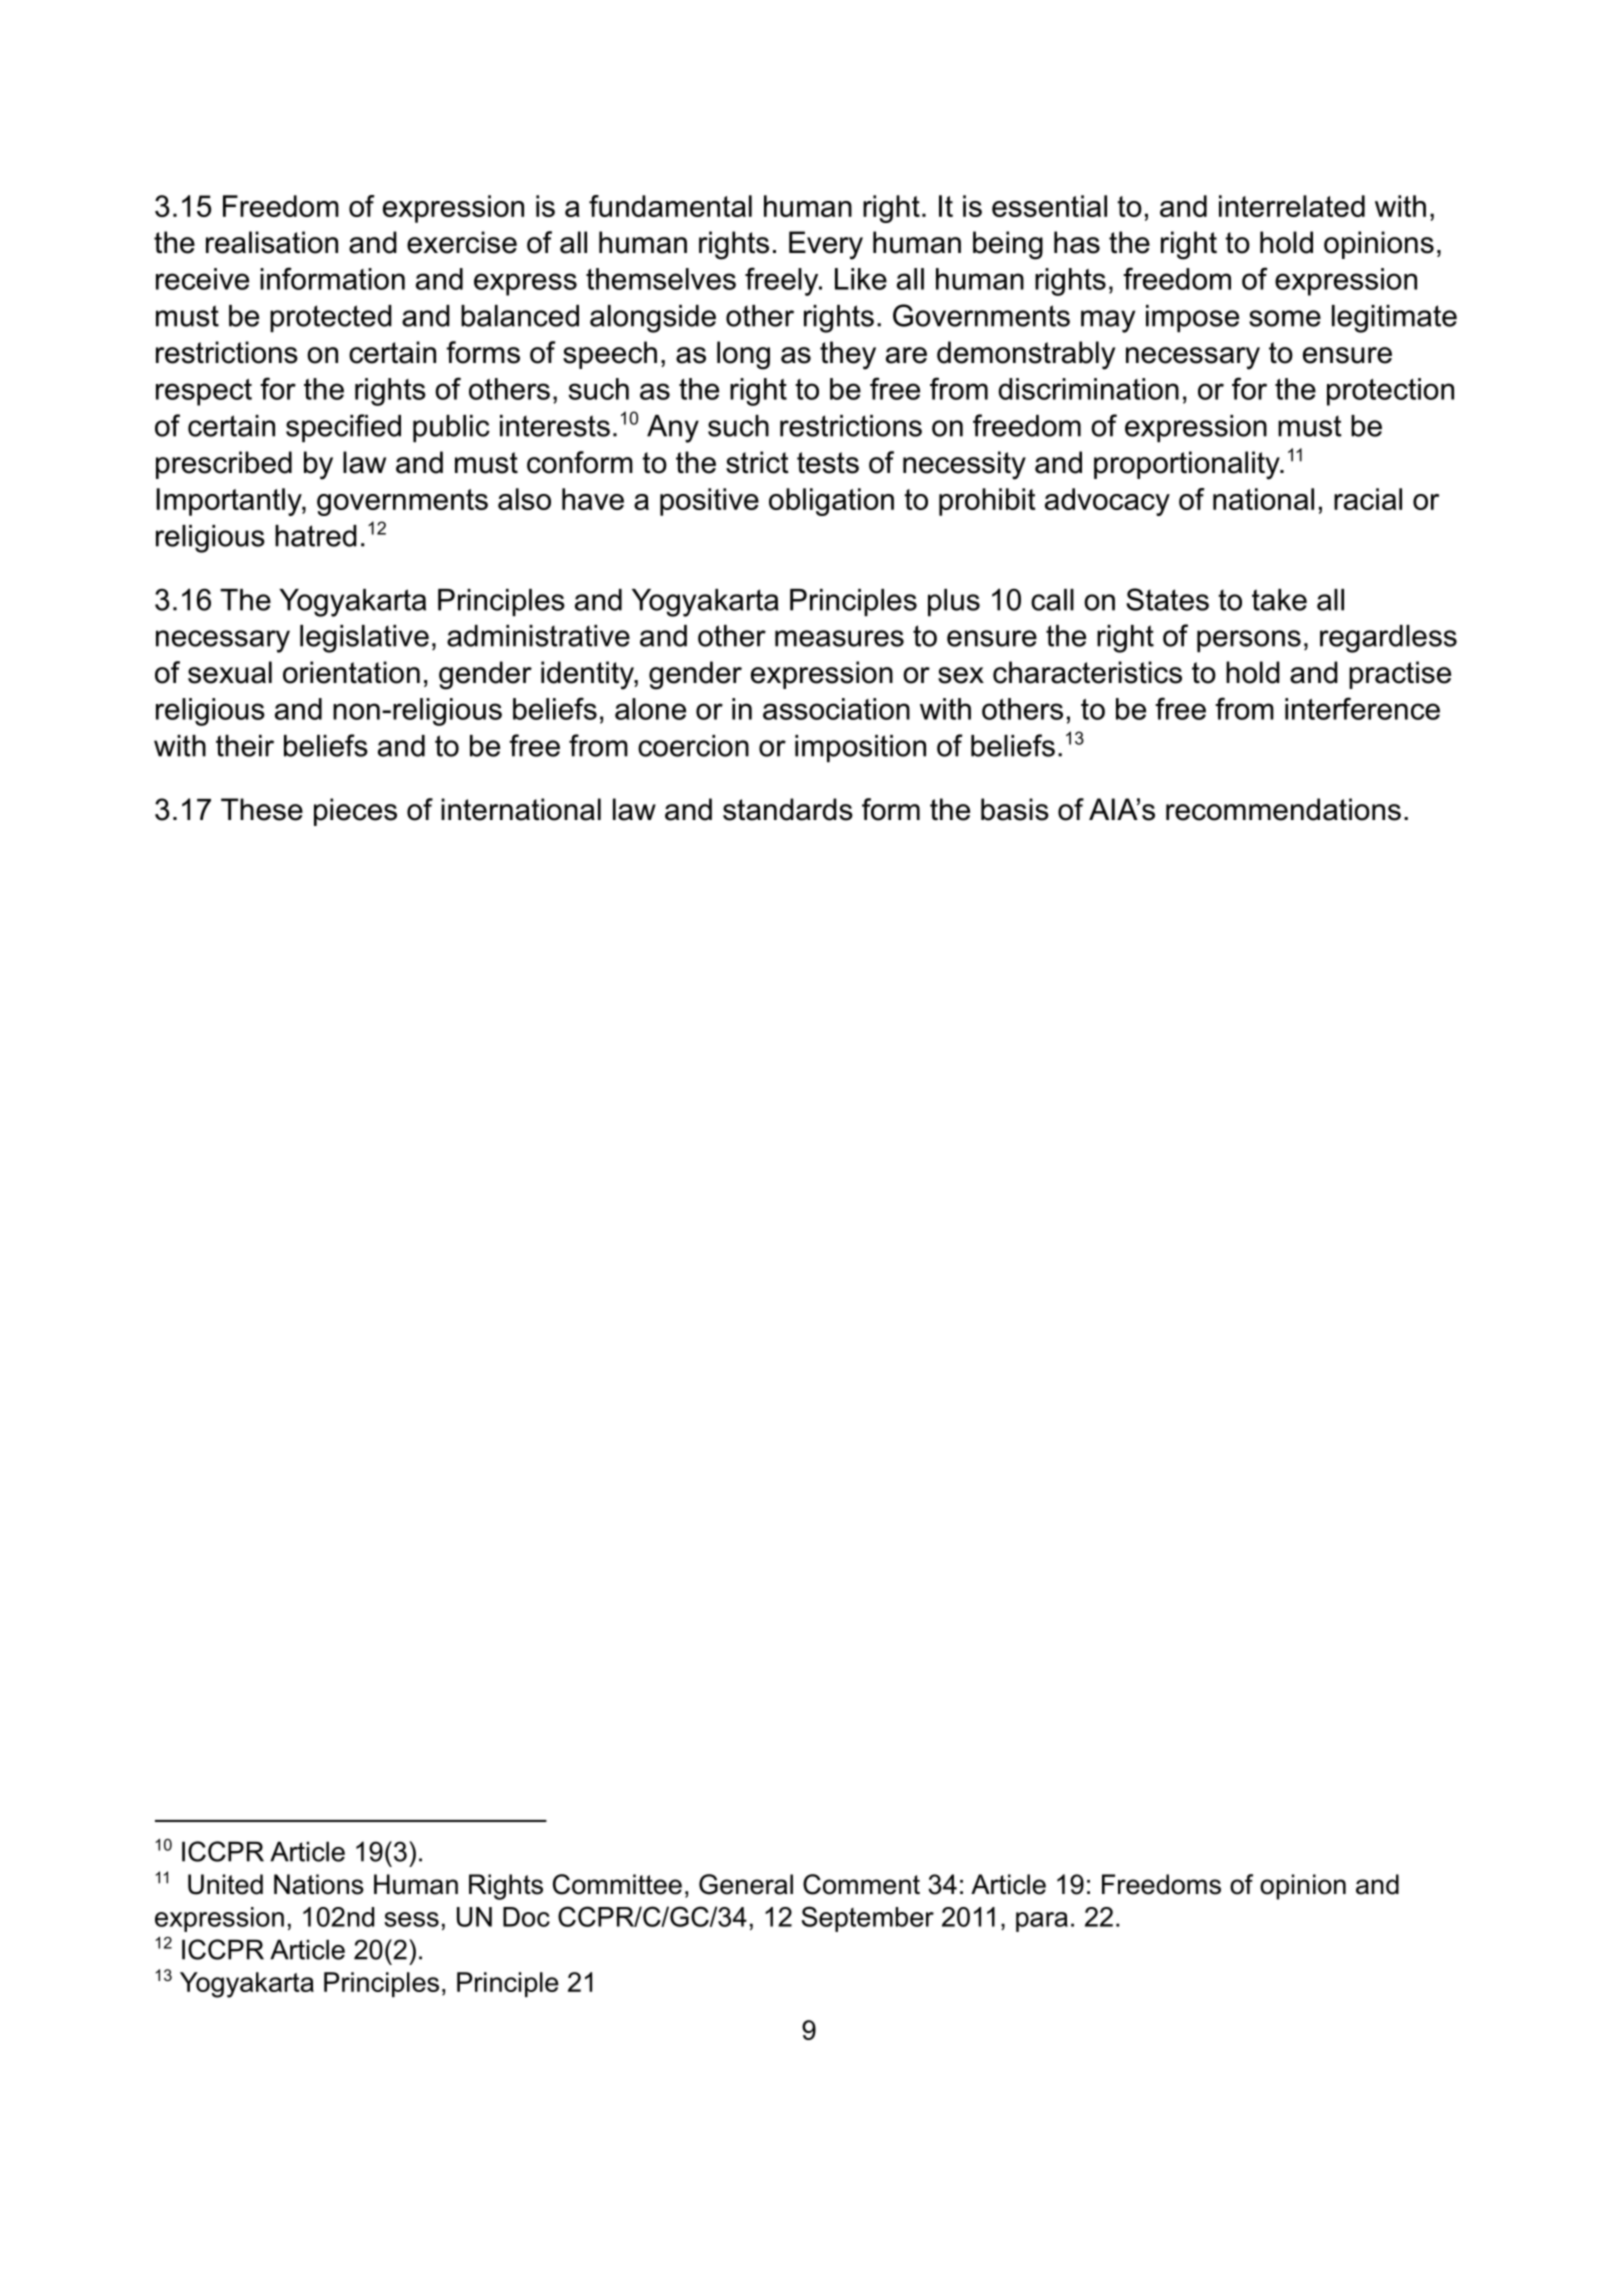  Describe the element at coordinates (826, 245) in the screenshot. I see `Every` at that location.
